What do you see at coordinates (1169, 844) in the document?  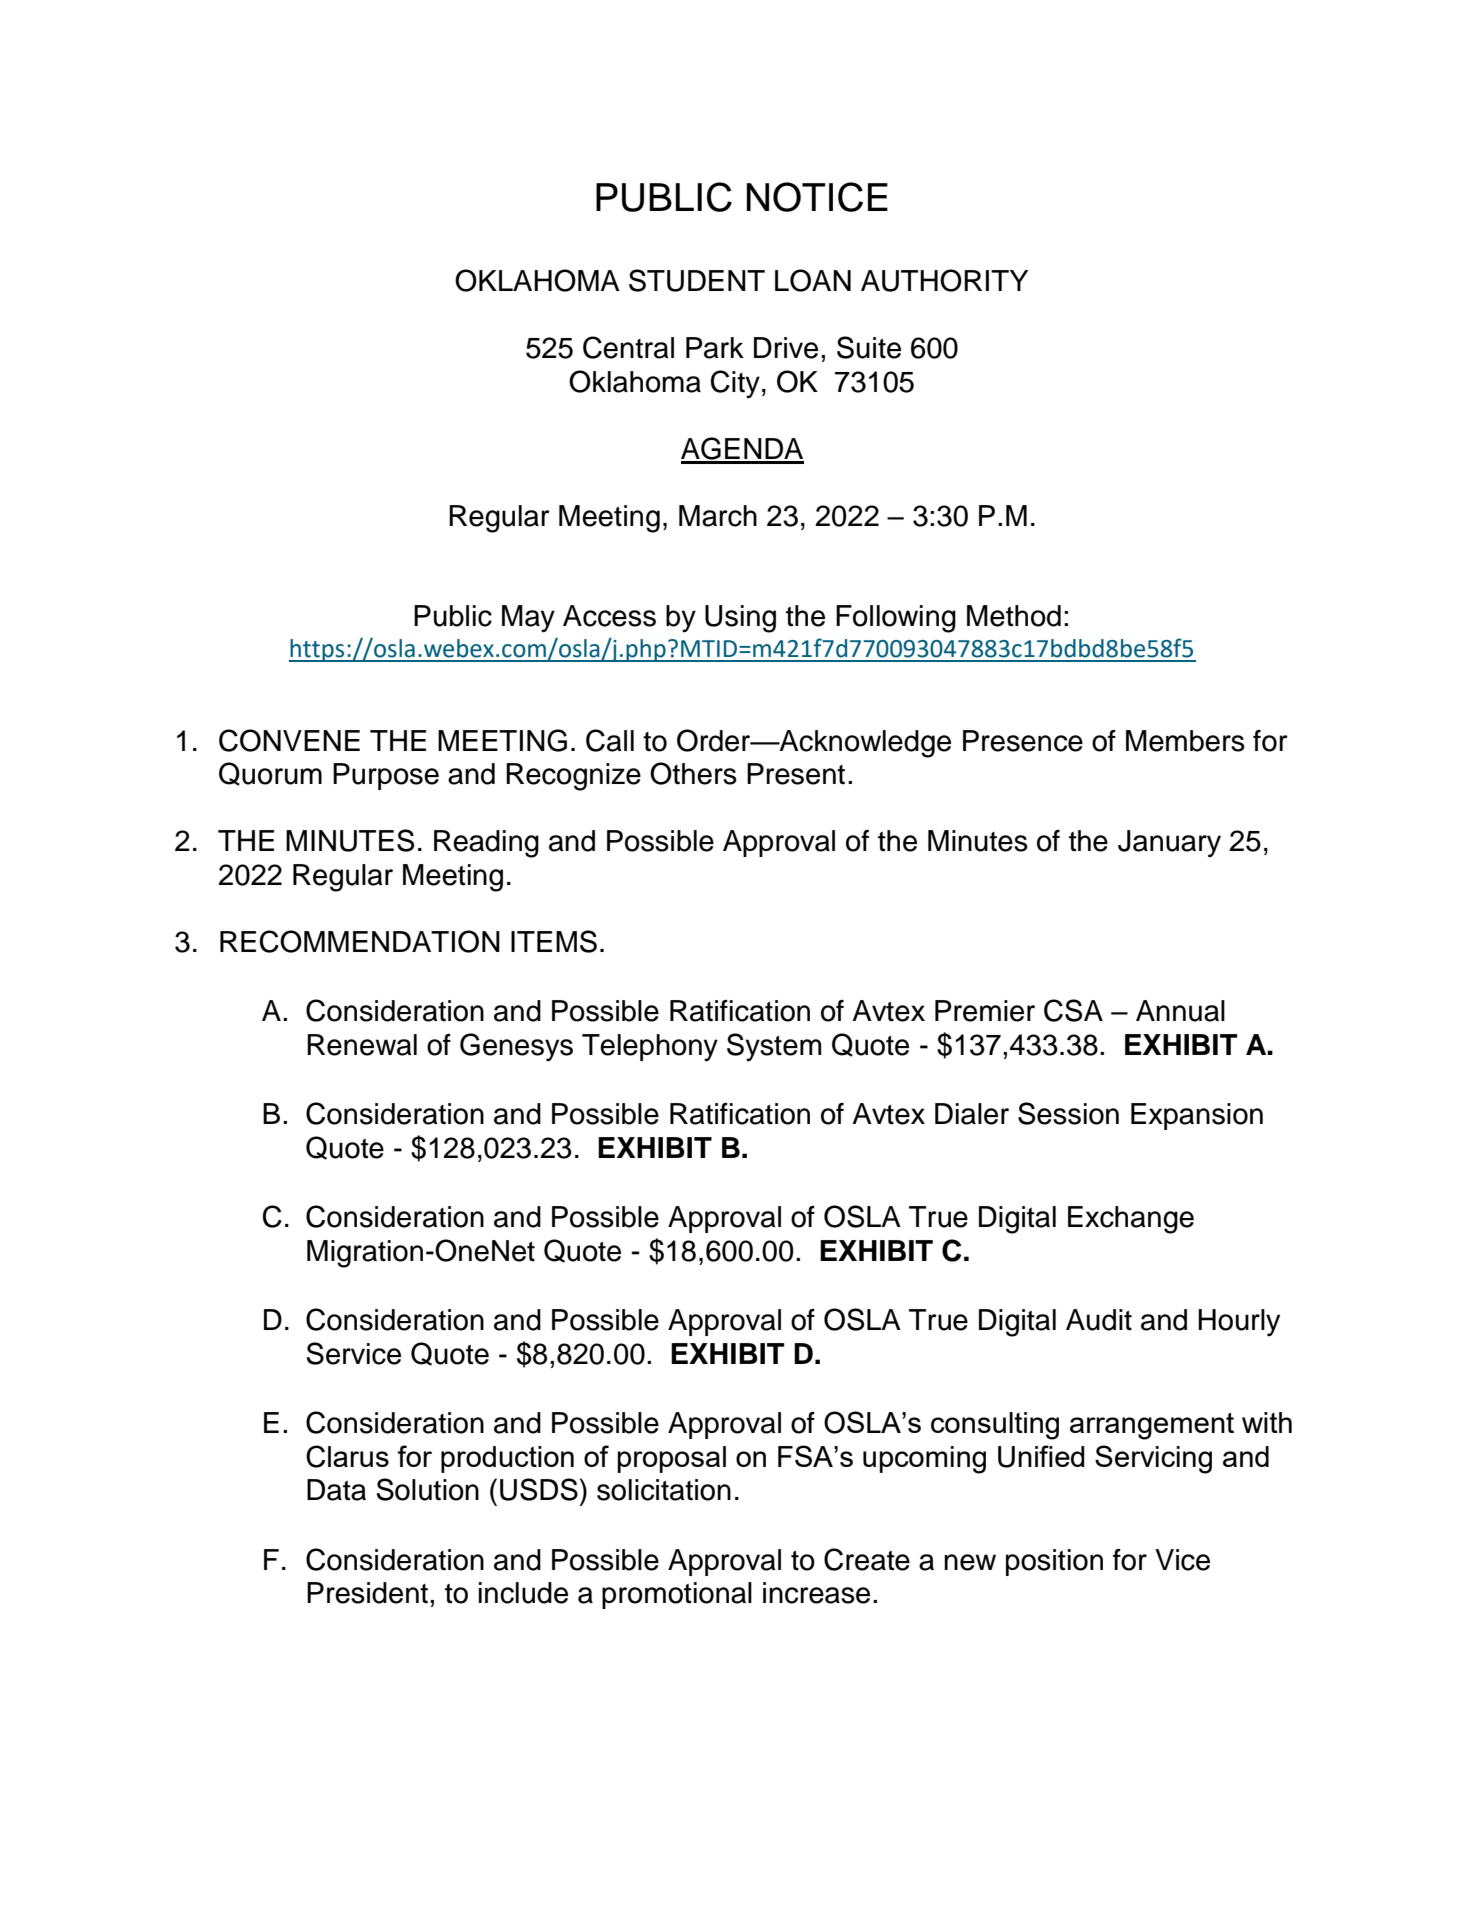 I see `January` at bounding box center [1169, 844].
